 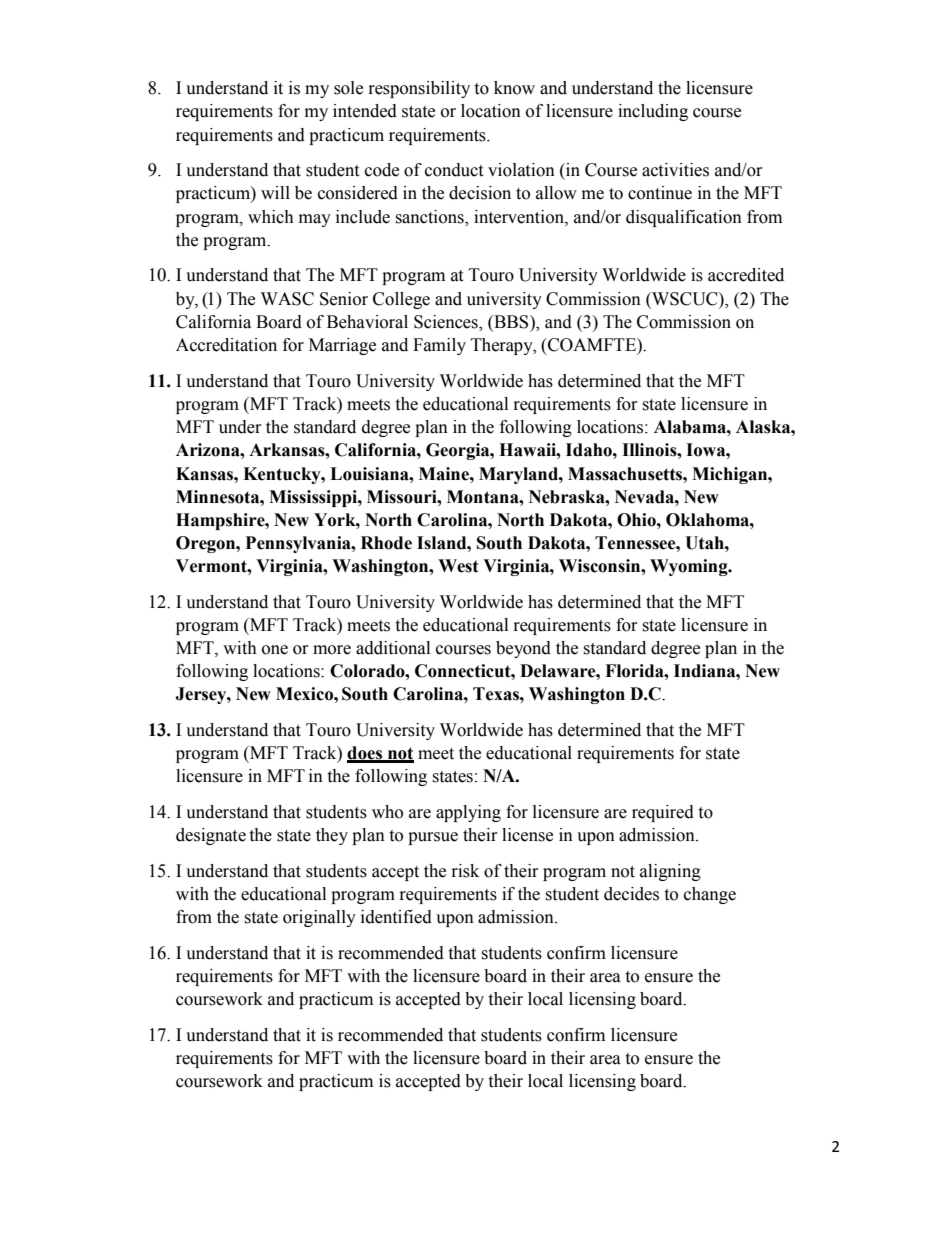 What do you see at coordinates (663, 813) in the screenshot?
I see `required` at bounding box center [663, 813].
